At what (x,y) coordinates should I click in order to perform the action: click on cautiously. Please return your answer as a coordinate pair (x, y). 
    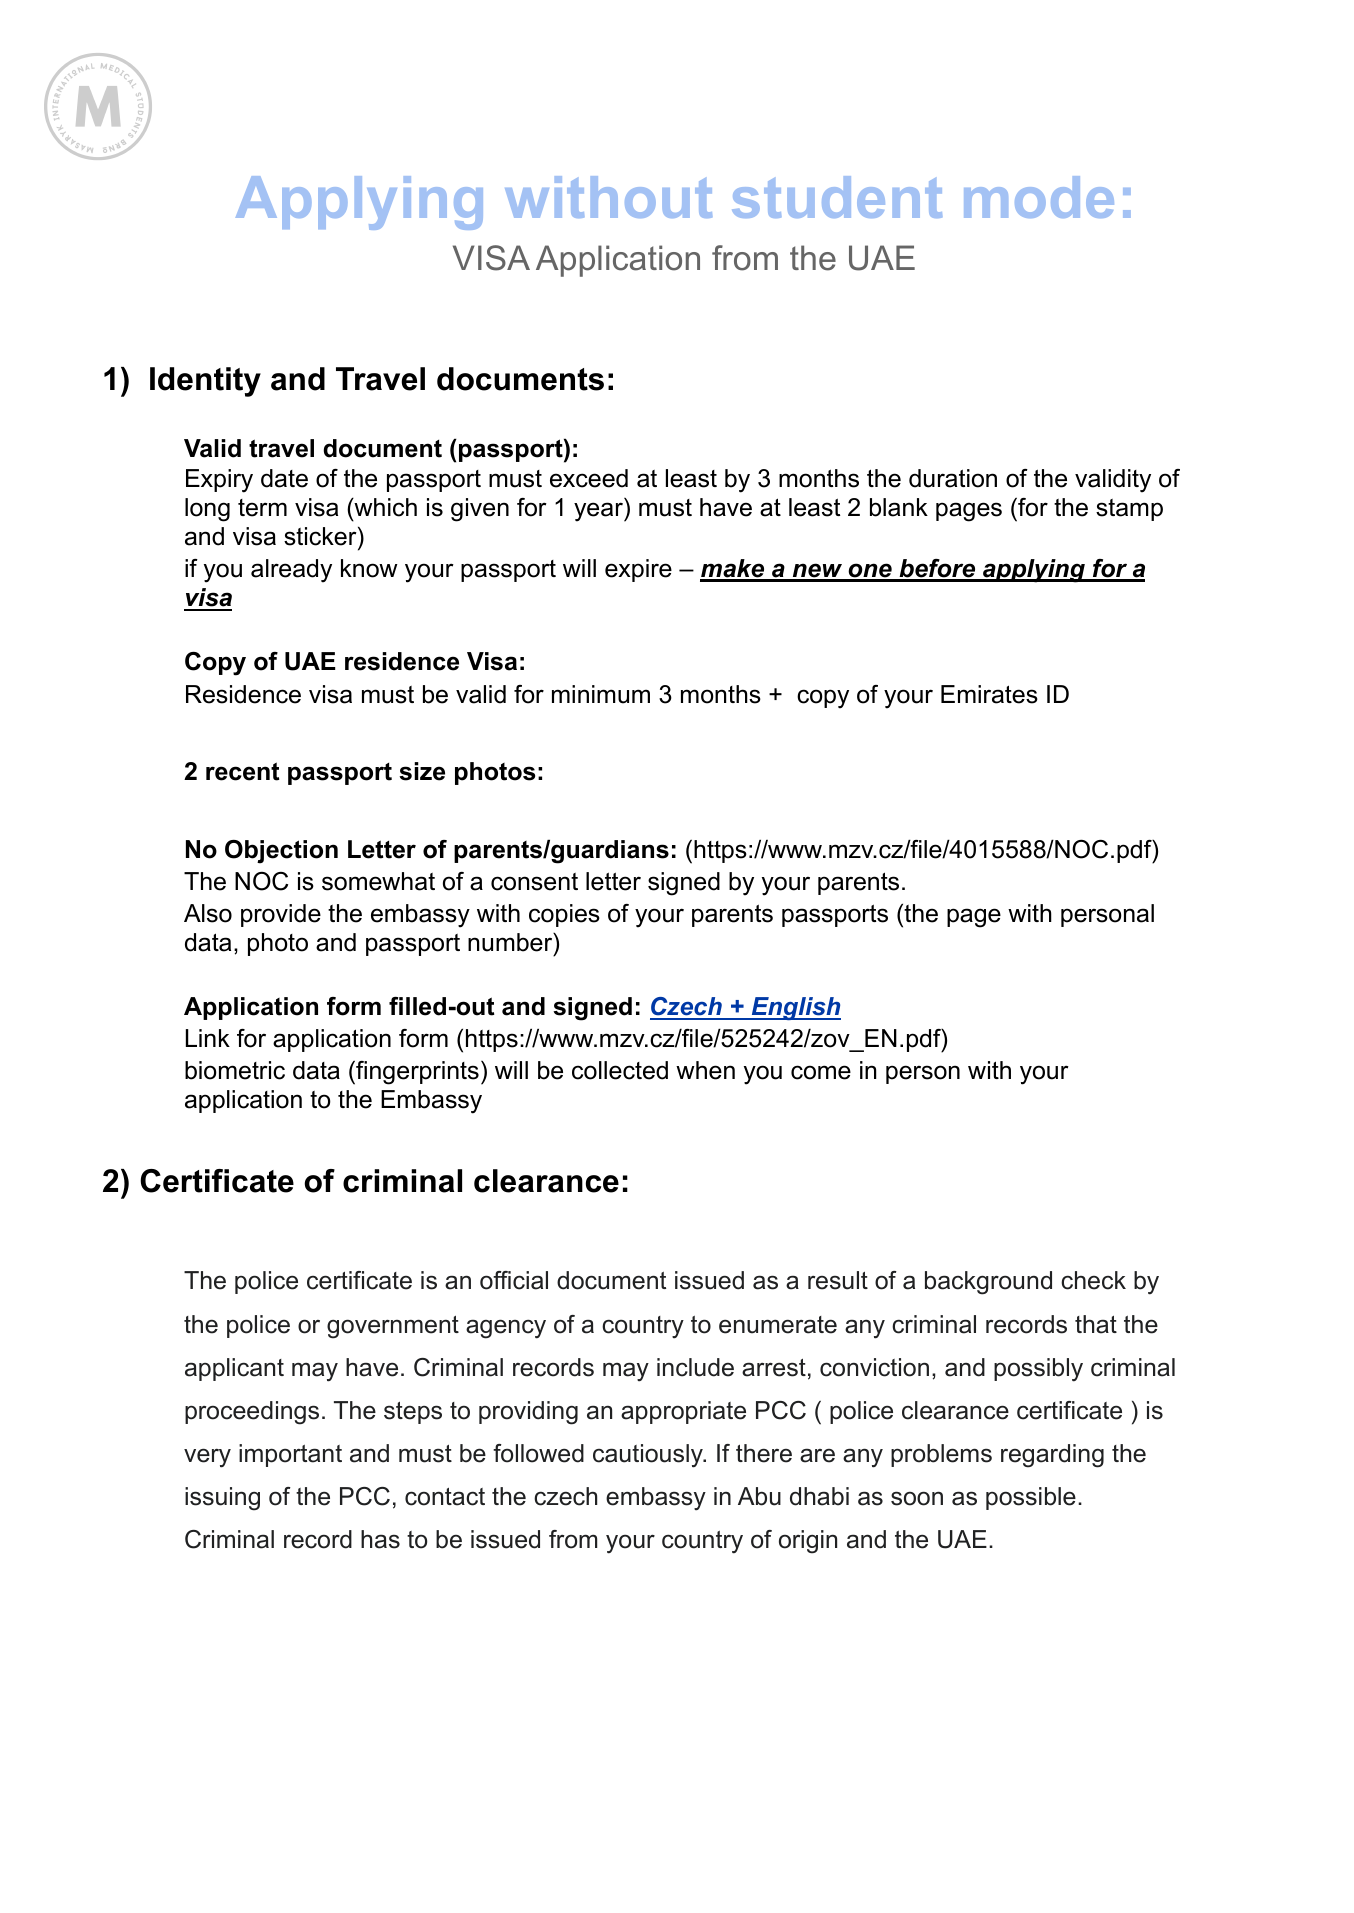
    Looking at the image, I should click on (649, 1456).
